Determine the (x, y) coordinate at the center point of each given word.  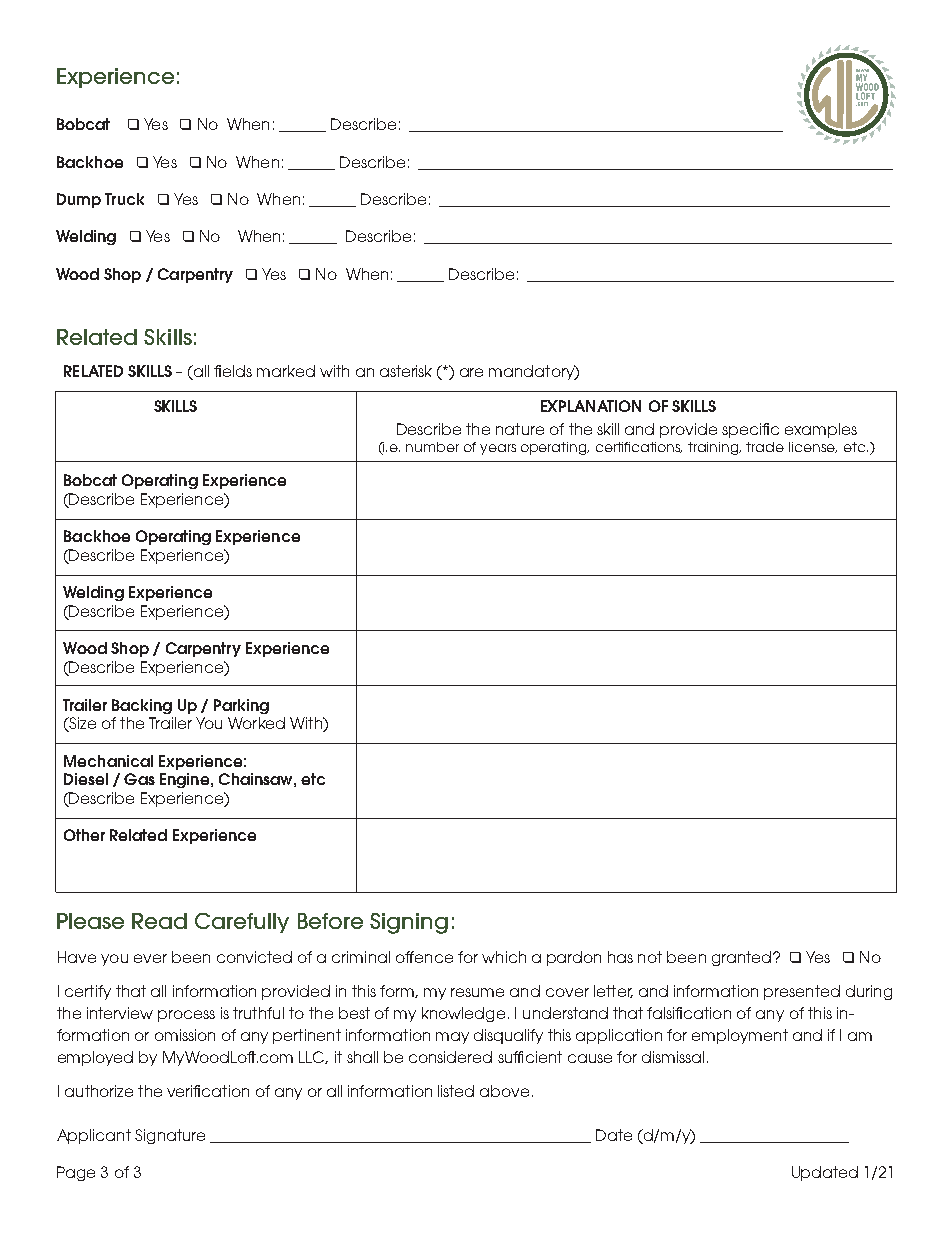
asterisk (406, 371)
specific (750, 430)
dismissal (673, 1057)
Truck (124, 199)
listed (456, 1091)
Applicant (94, 1136)
